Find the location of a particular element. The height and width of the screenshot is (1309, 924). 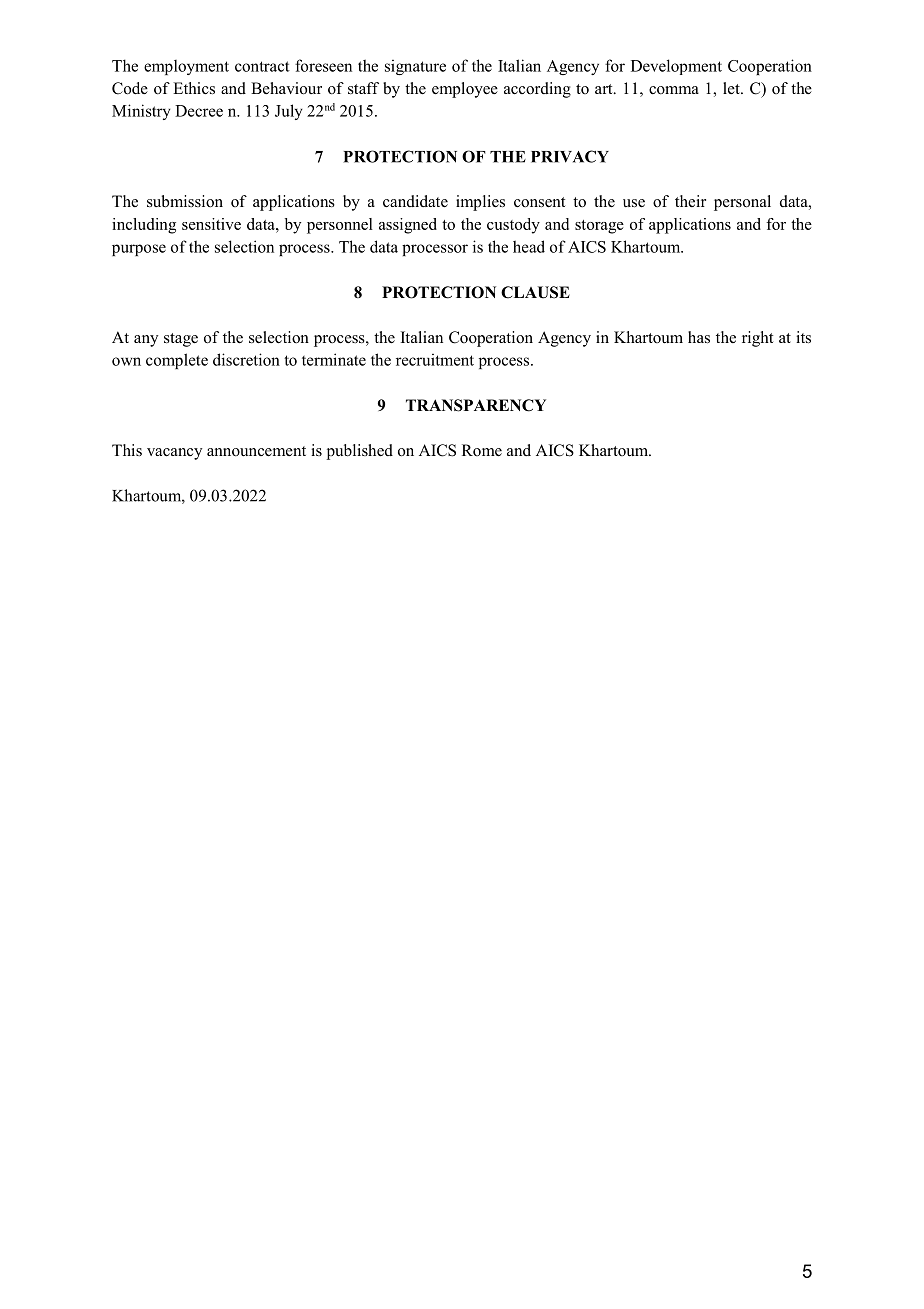

vacancy is located at coordinates (174, 454).
